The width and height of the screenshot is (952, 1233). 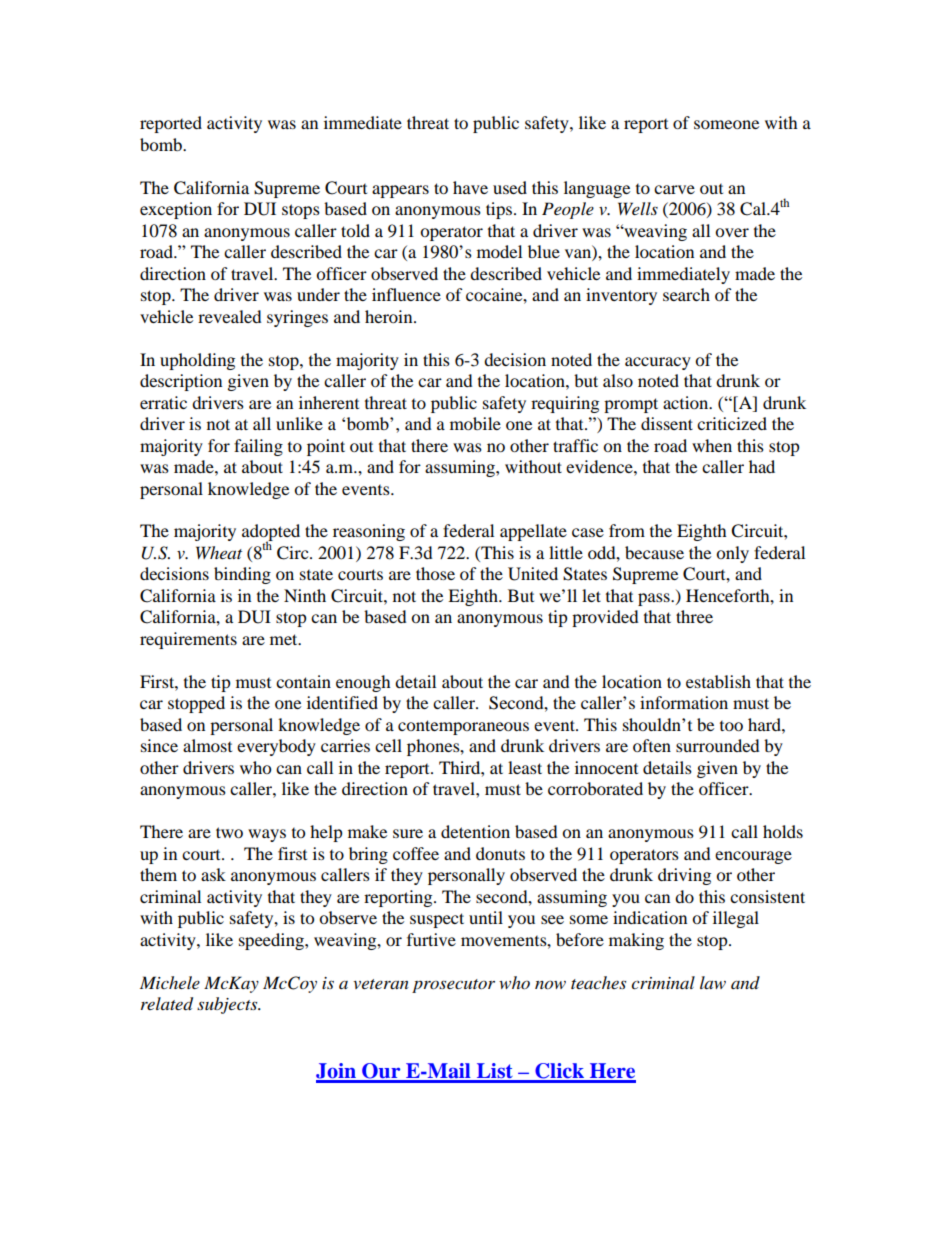 What do you see at coordinates (435, 573) in the screenshot?
I see `those` at bounding box center [435, 573].
